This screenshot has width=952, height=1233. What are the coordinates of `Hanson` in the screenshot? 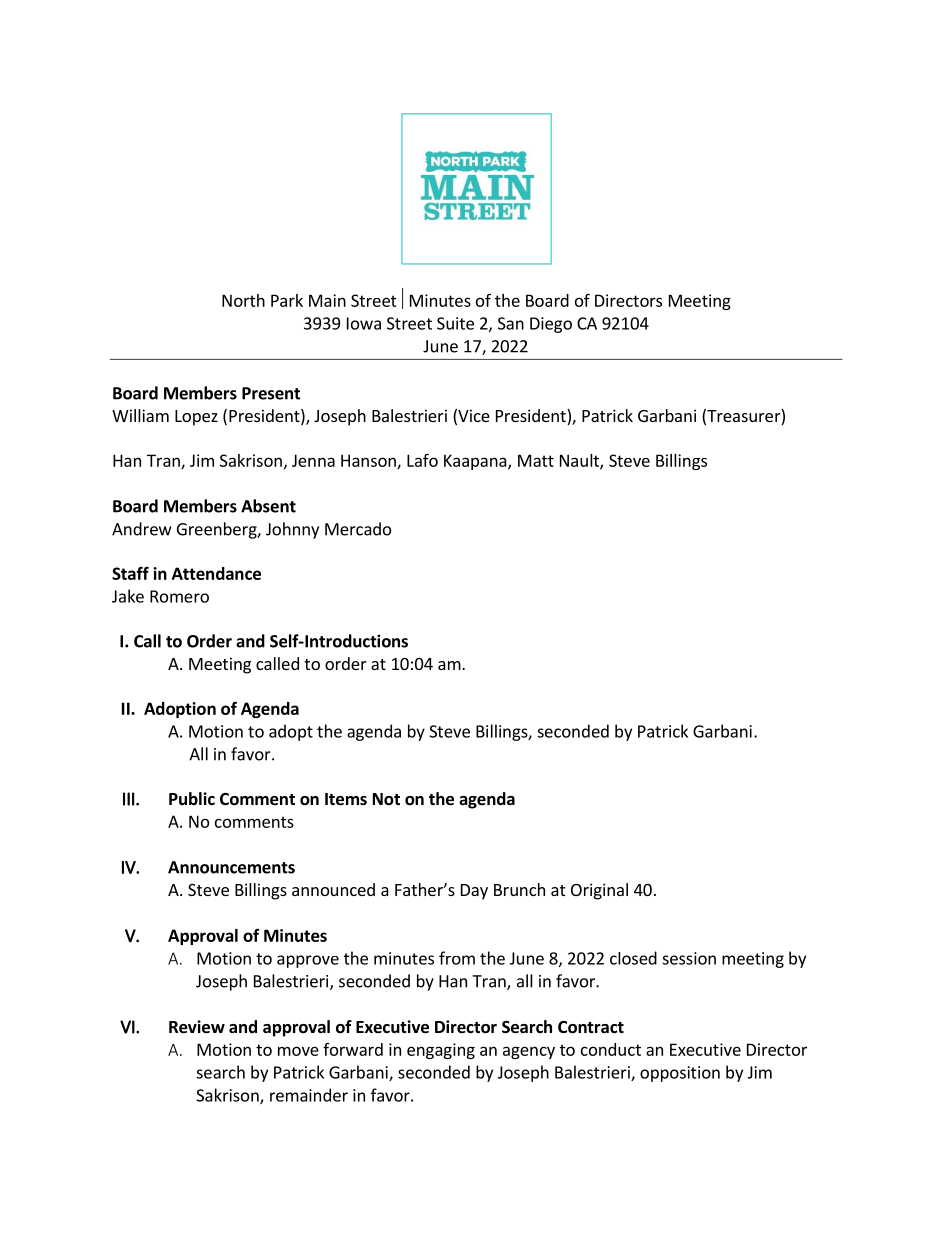 It's located at (369, 461).
